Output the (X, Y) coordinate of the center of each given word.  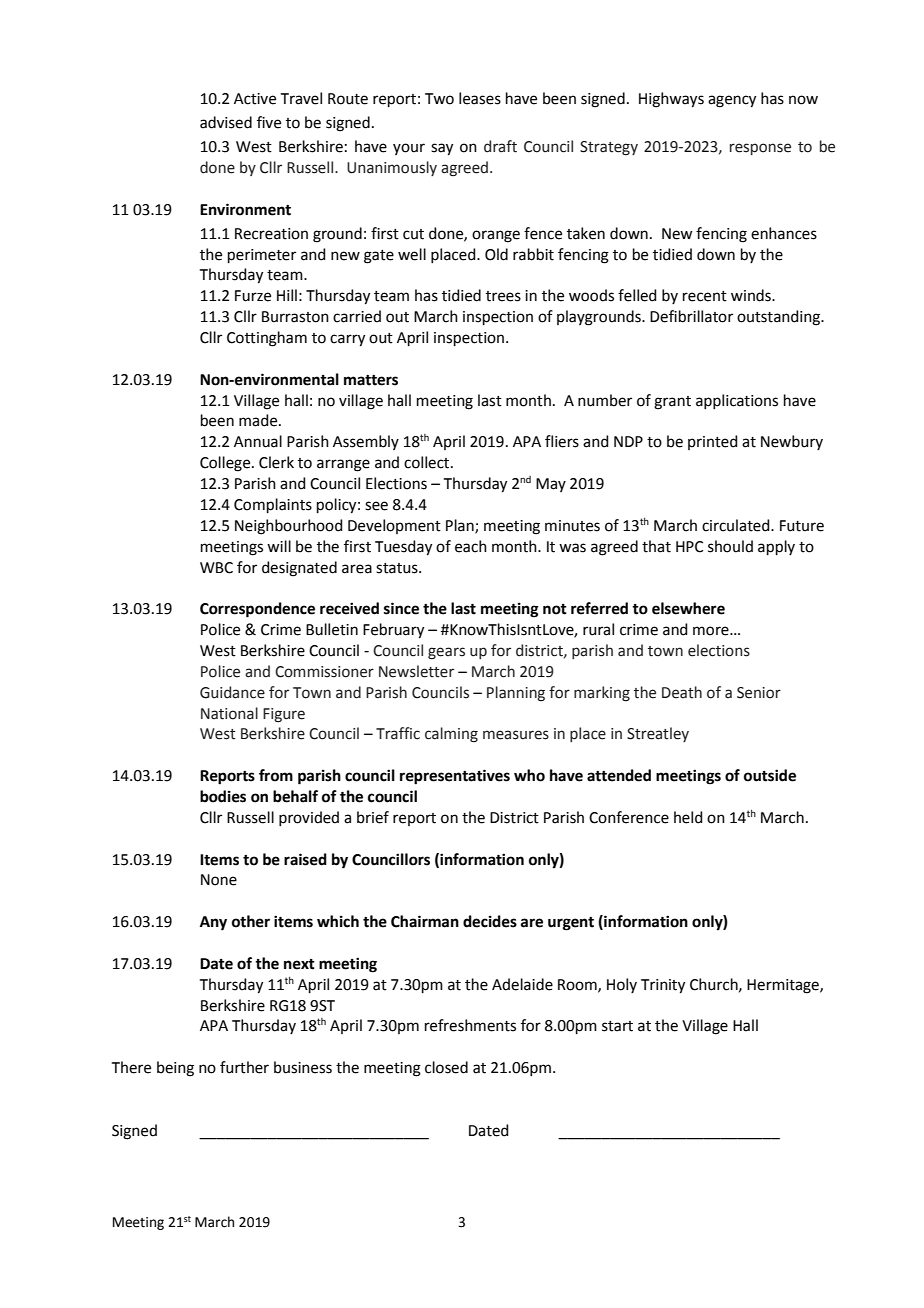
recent (705, 296)
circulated (737, 525)
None (219, 880)
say (442, 149)
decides (490, 921)
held (688, 817)
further (244, 1067)
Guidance (232, 692)
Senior (759, 693)
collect (428, 462)
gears (446, 653)
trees (503, 296)
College (226, 464)
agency (732, 101)
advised (226, 122)
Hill (287, 295)
